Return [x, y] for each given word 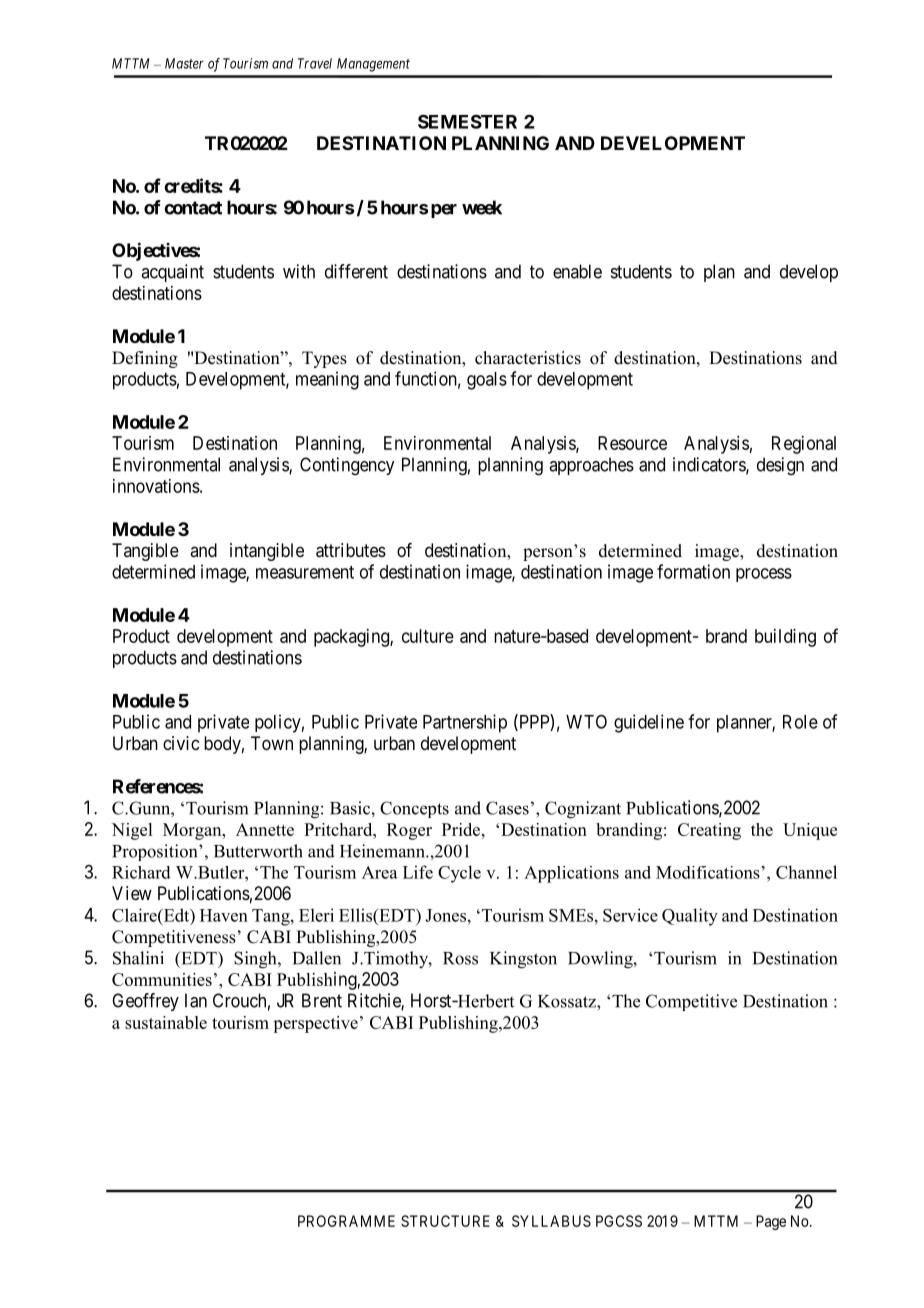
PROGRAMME [346, 1221]
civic [181, 743]
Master [184, 63]
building [785, 638]
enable [577, 271]
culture [428, 636]
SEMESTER [467, 121]
